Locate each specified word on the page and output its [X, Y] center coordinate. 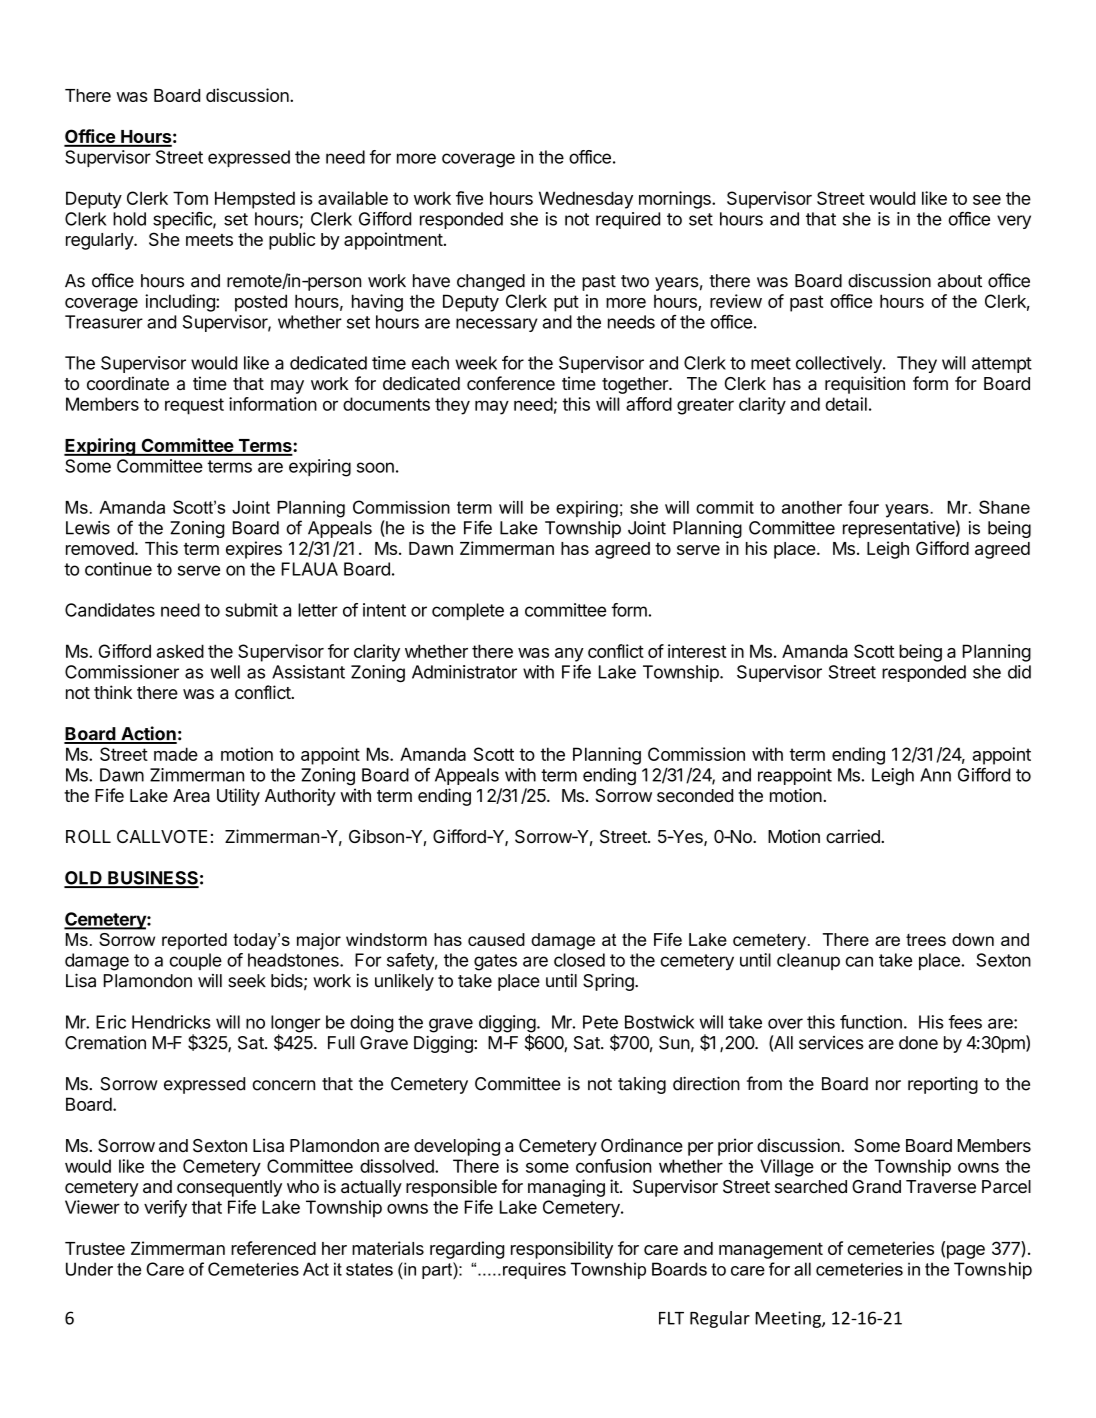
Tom [190, 198]
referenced [273, 1248]
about [959, 281]
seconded [695, 795]
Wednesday [586, 200]
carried [854, 836]
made [176, 754]
